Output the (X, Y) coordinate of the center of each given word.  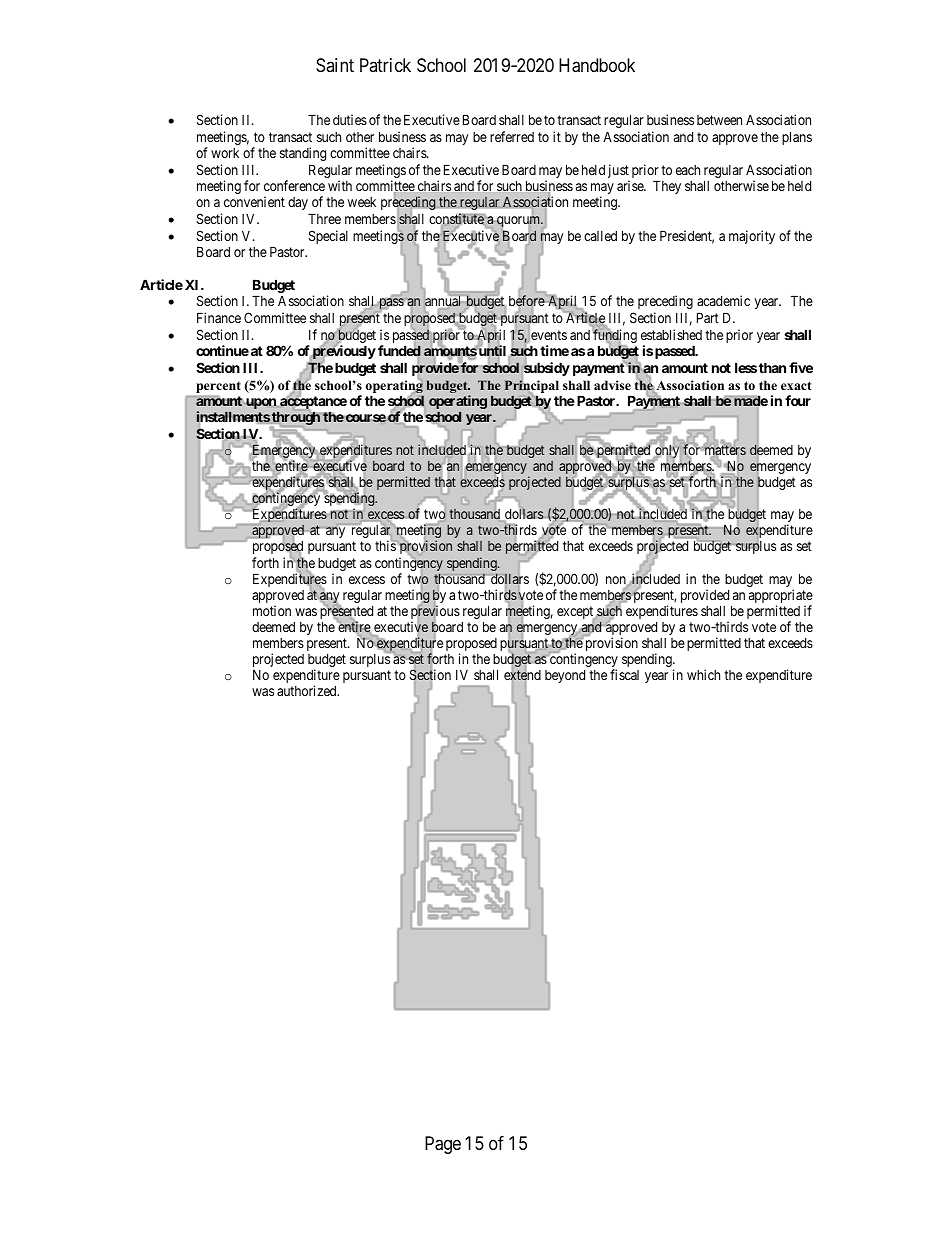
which (703, 674)
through (297, 419)
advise (612, 385)
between (719, 120)
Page (443, 1145)
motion (272, 610)
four (798, 400)
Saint (335, 65)
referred (512, 136)
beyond (565, 676)
